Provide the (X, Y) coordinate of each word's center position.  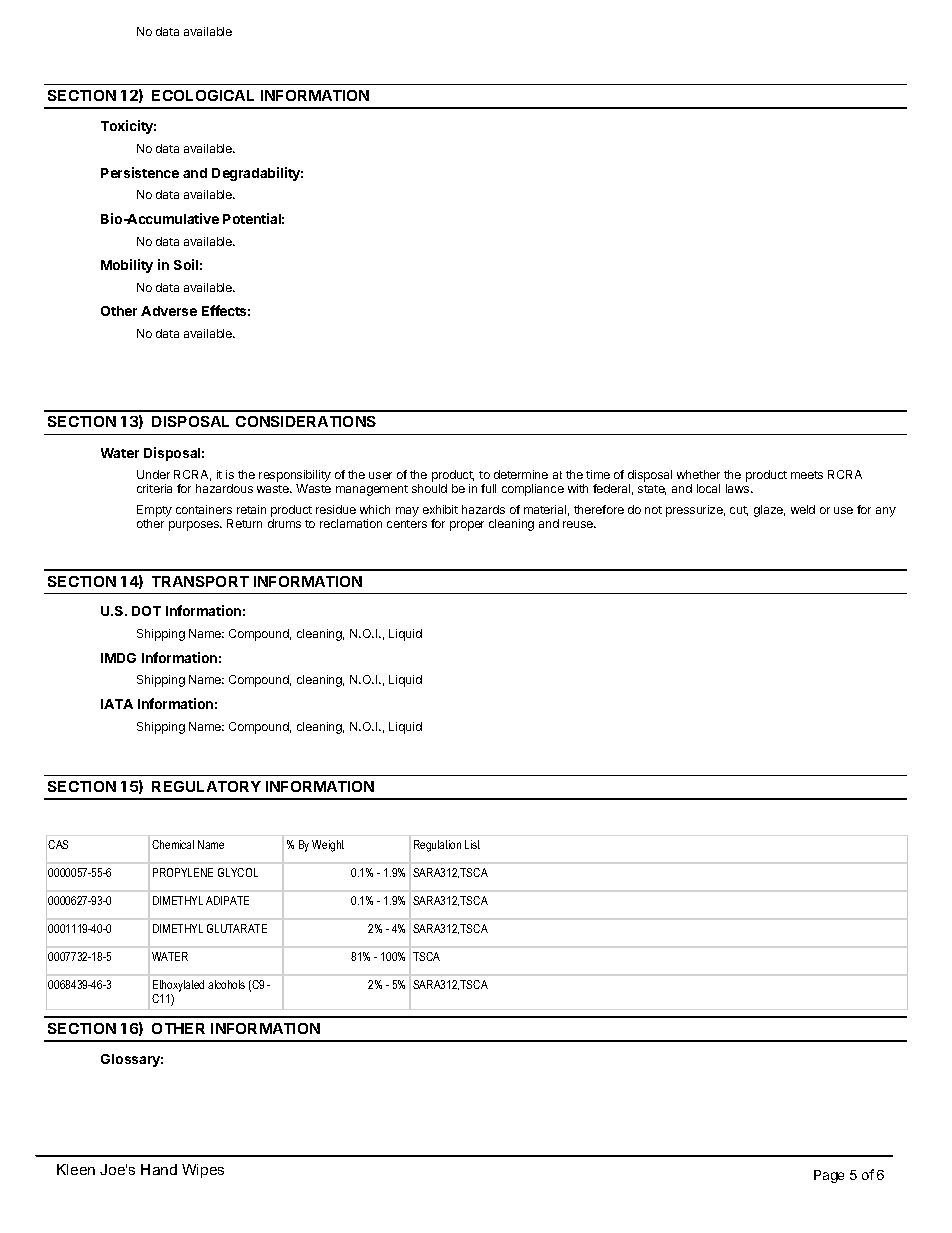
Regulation (437, 846)
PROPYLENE (183, 872)
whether (698, 474)
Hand (159, 1169)
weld (803, 509)
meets (807, 475)
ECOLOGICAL (203, 95)
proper (467, 526)
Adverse (169, 311)
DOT (146, 611)
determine (521, 474)
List (472, 844)
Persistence (140, 172)
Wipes (203, 1171)
